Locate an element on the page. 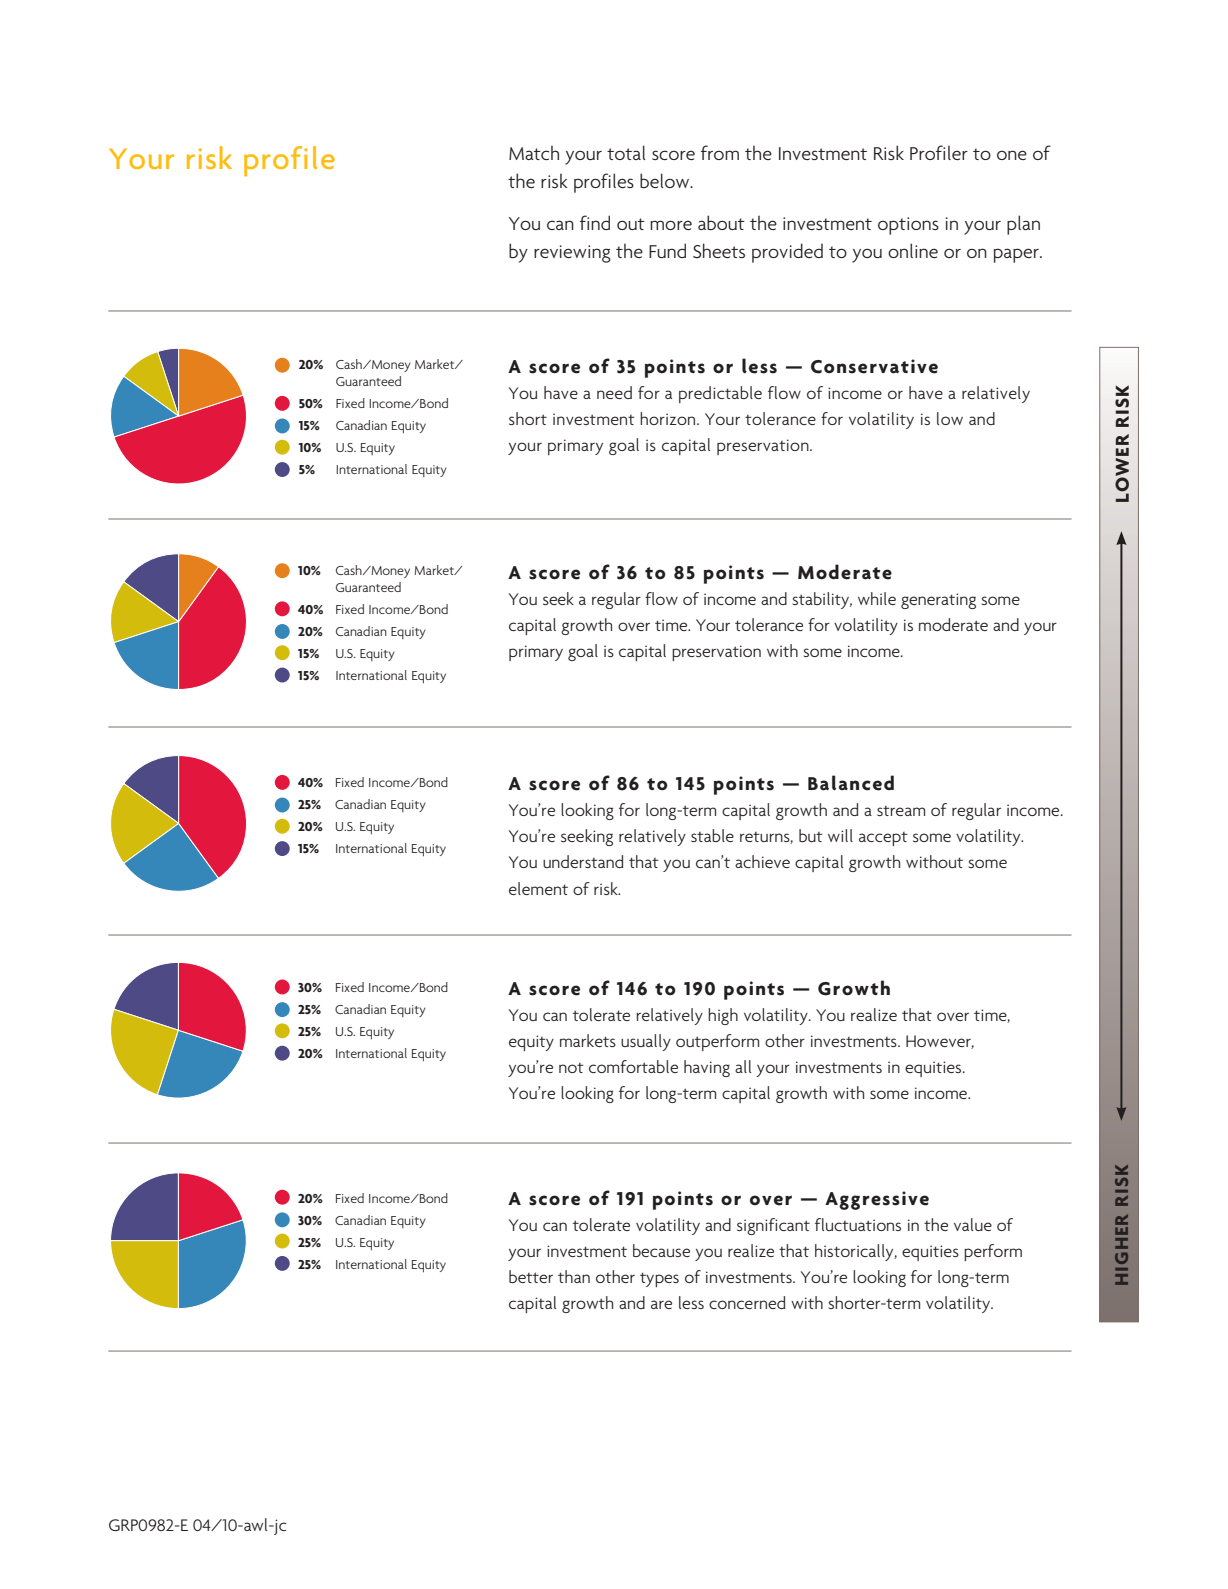  than is located at coordinates (574, 1276).
